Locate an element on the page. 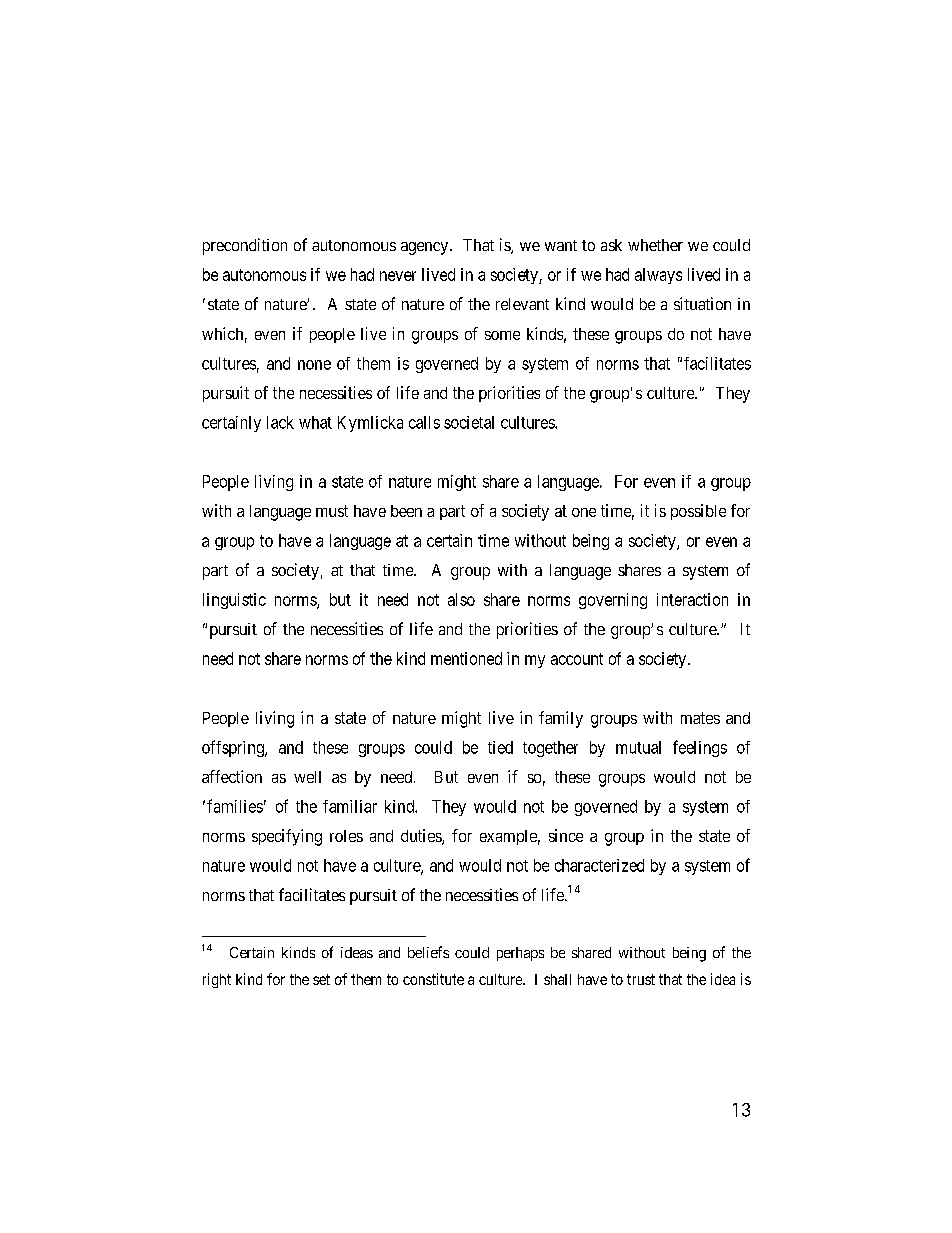 The image size is (952, 1233). duties is located at coordinates (422, 837).
